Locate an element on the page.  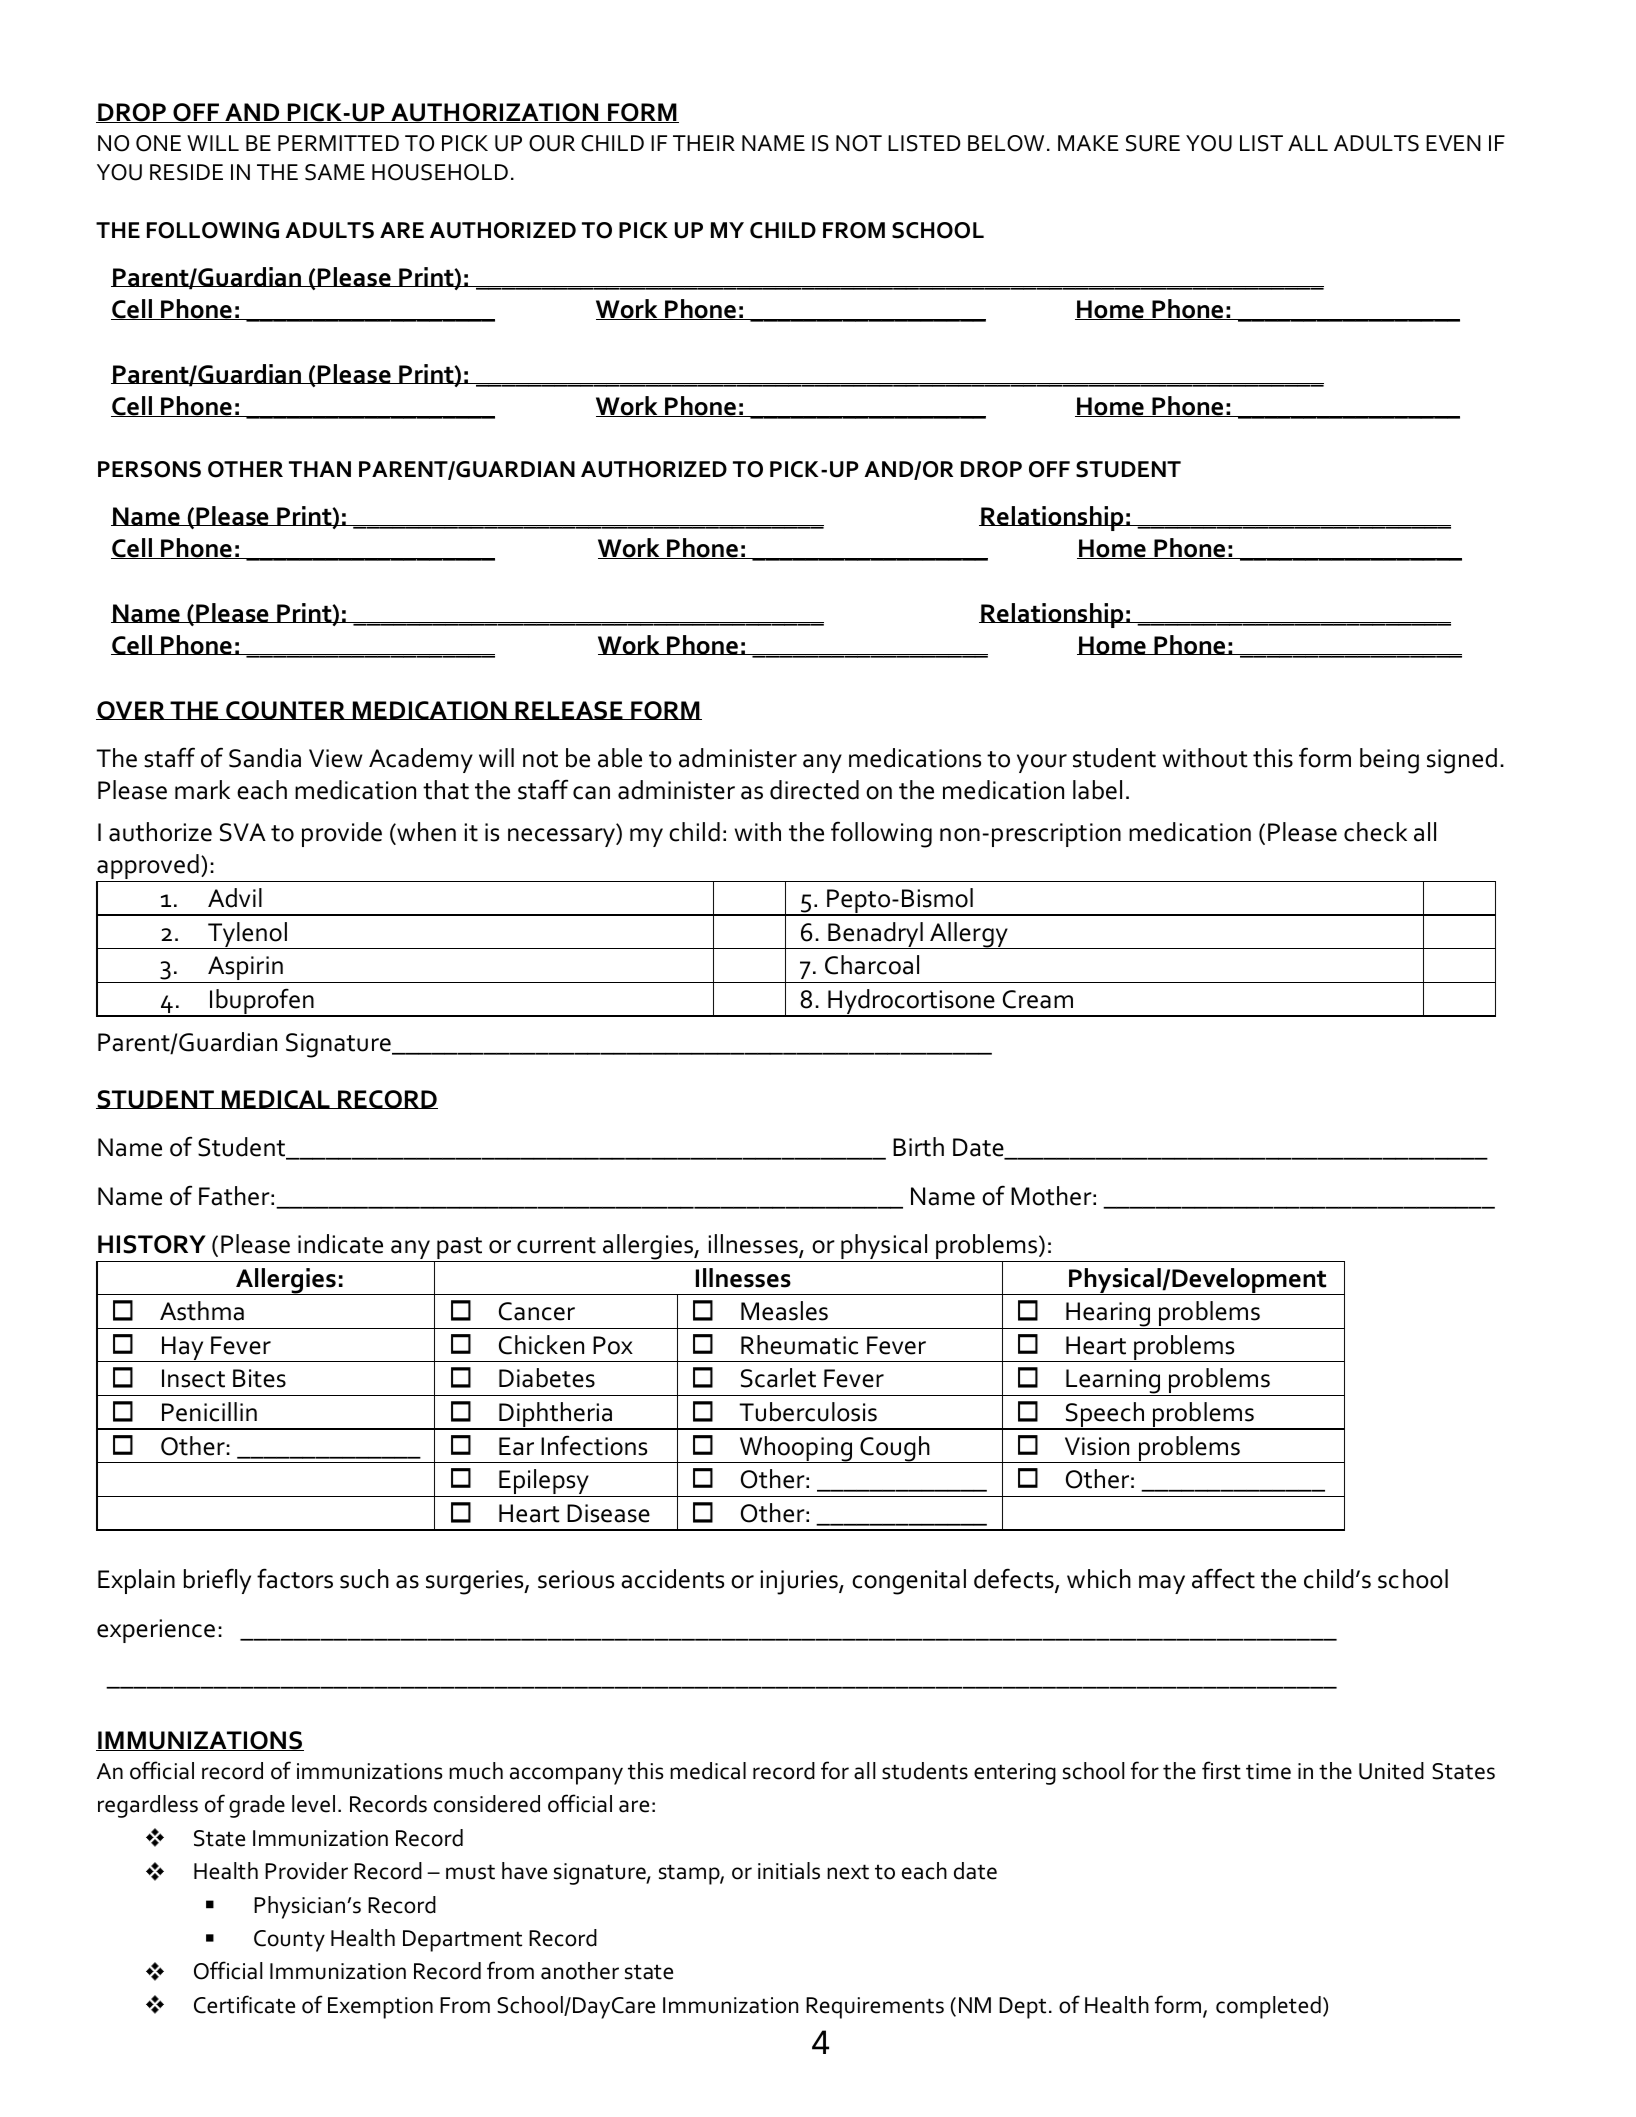
County is located at coordinates (289, 1941).
